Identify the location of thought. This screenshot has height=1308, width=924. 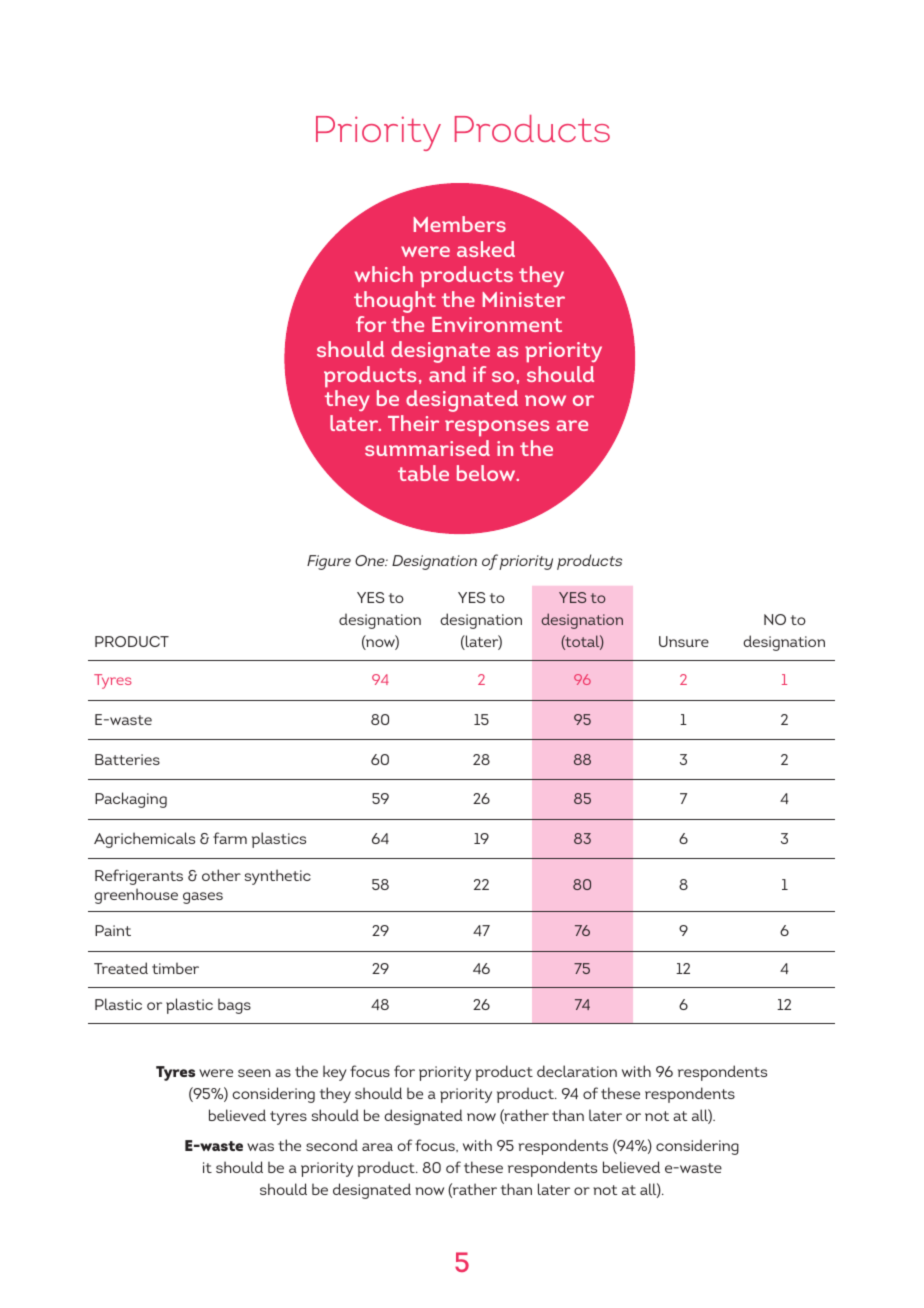
(395, 302).
